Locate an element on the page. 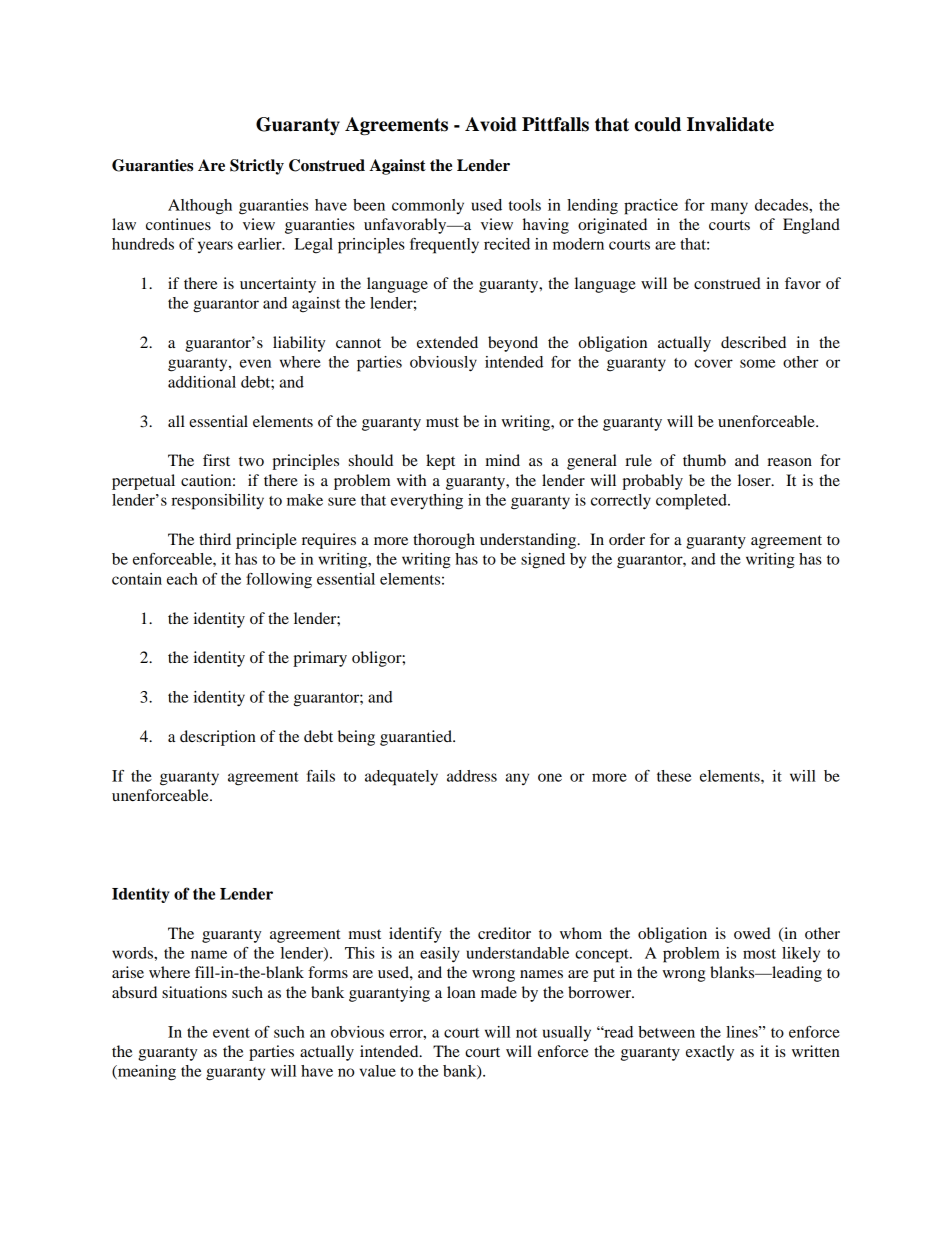  these is located at coordinates (674, 776).
